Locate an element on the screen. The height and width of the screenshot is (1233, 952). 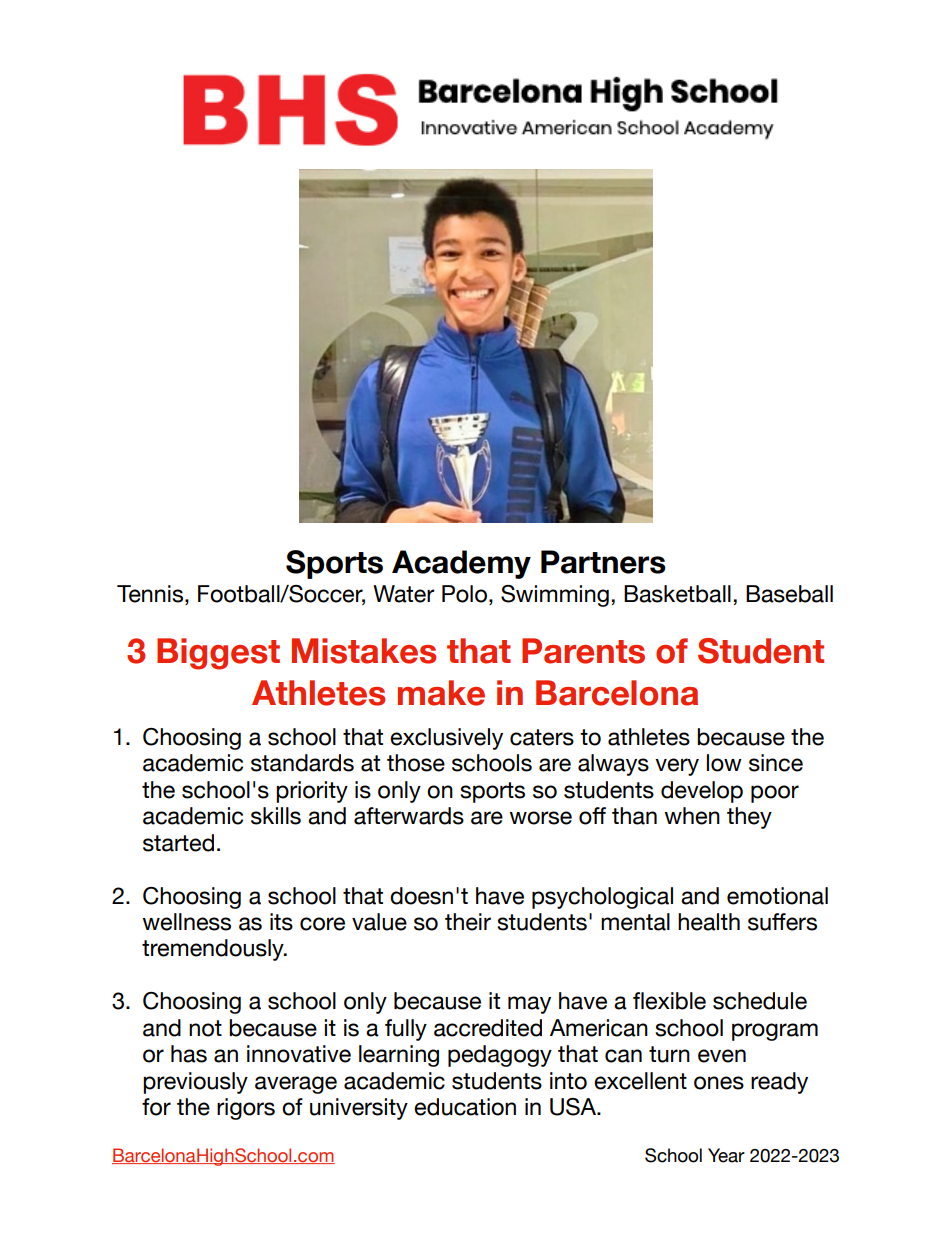
accredited is located at coordinates (488, 1028).
